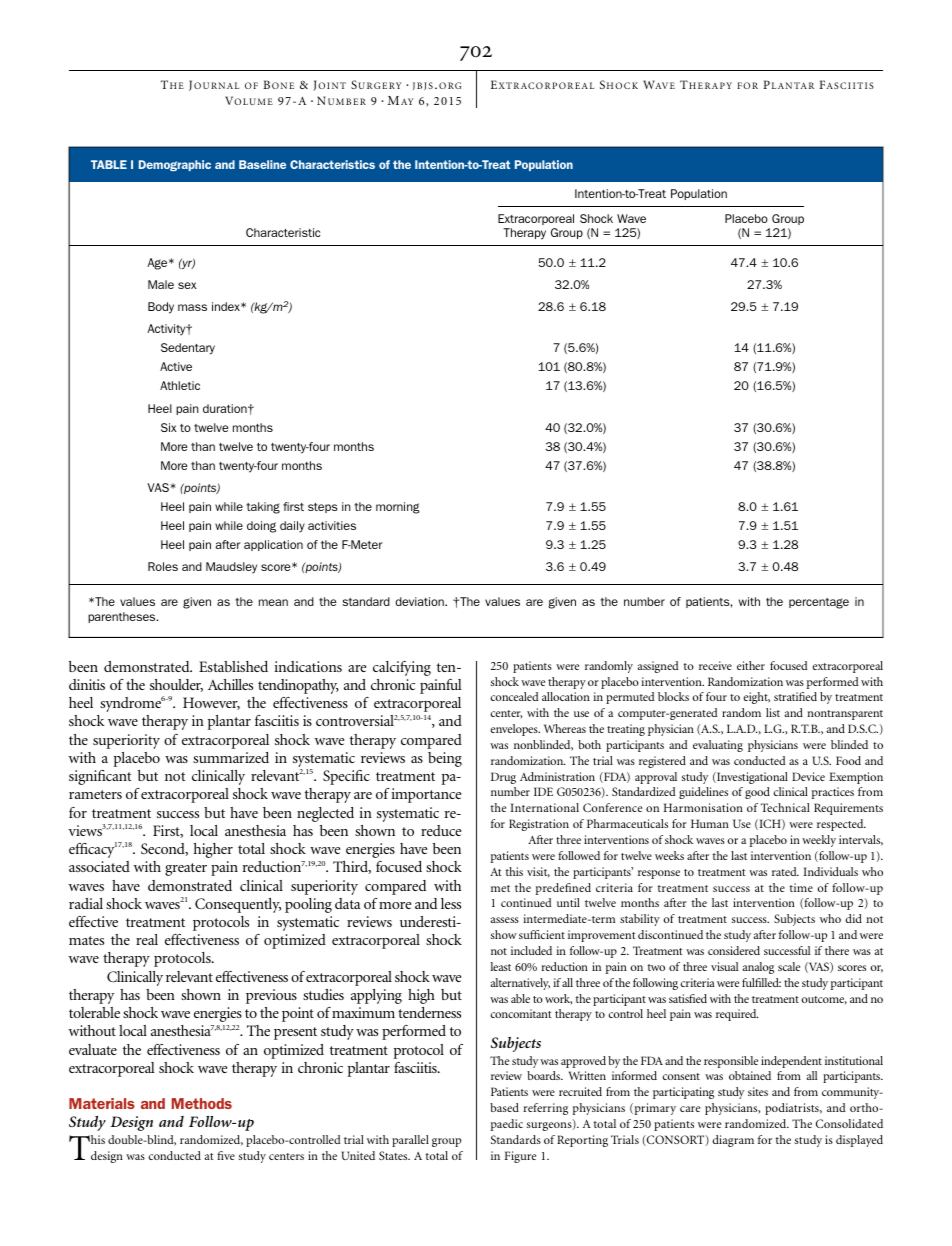  Describe the element at coordinates (733, 1141) in the screenshot. I see `diagram` at that location.
